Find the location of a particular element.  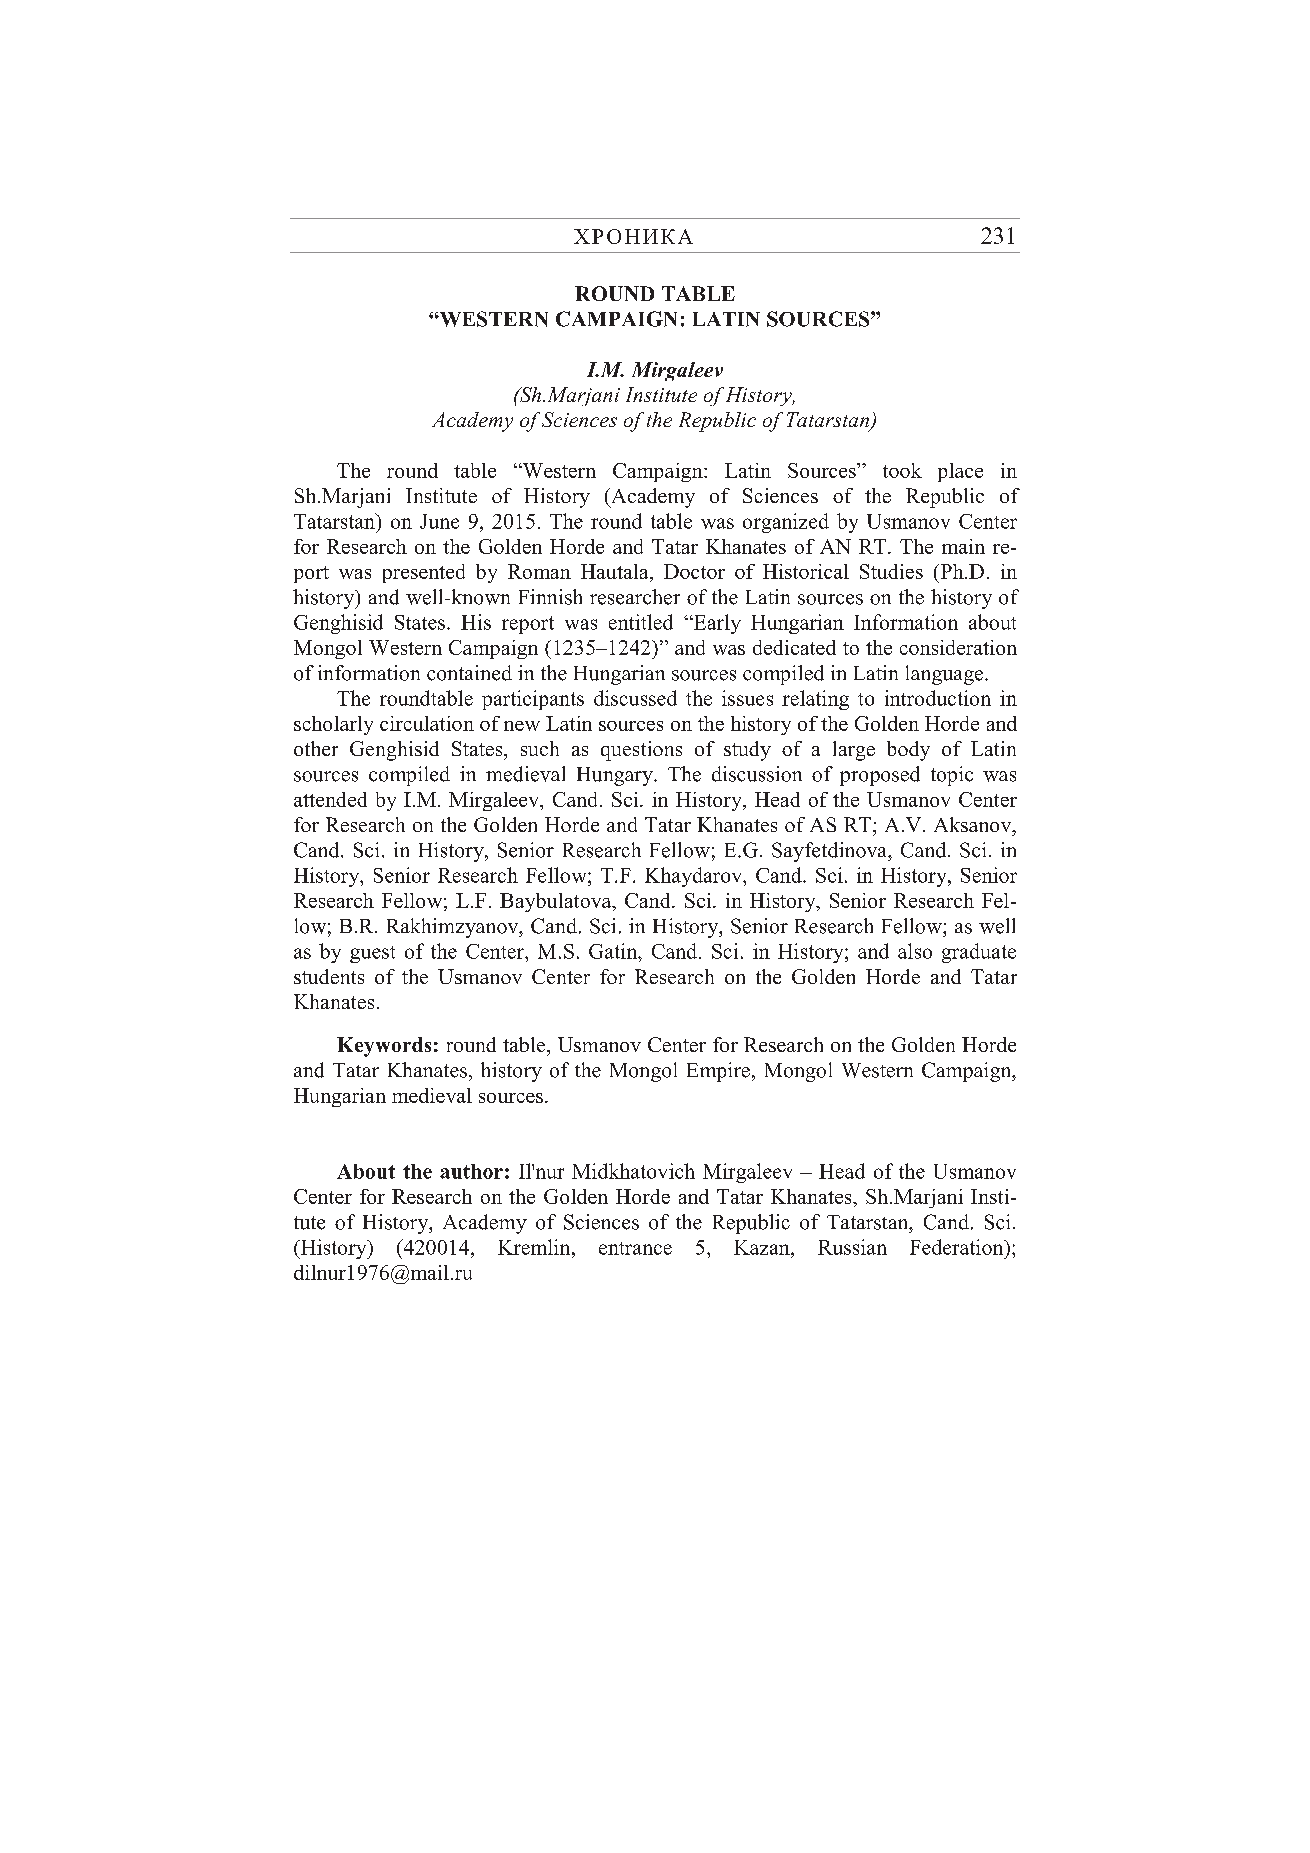

took is located at coordinates (902, 470).
